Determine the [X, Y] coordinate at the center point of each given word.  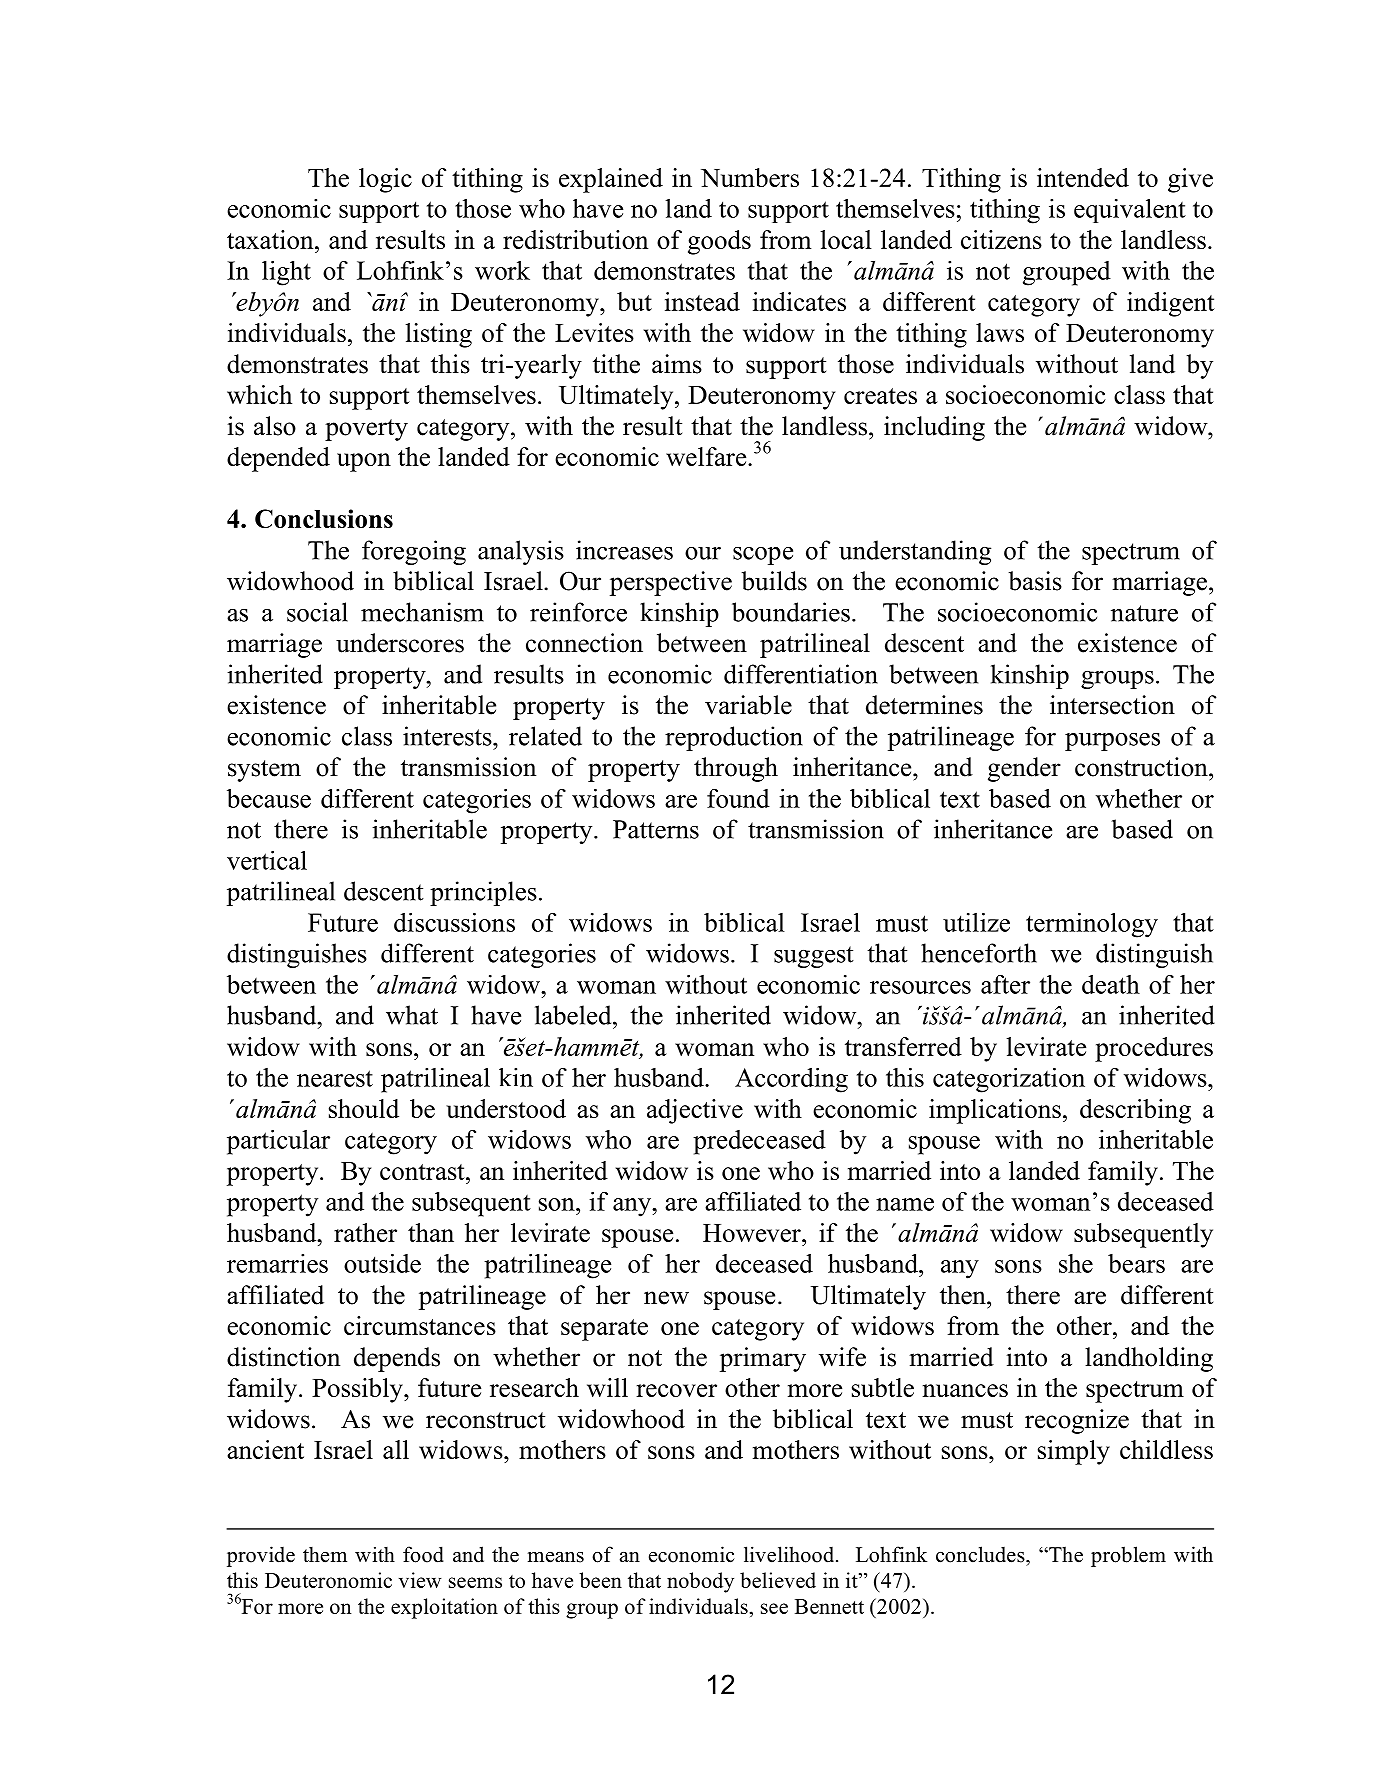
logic [385, 180]
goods [719, 242]
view [420, 1580]
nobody [700, 1582]
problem [1128, 1556]
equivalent [1130, 210]
